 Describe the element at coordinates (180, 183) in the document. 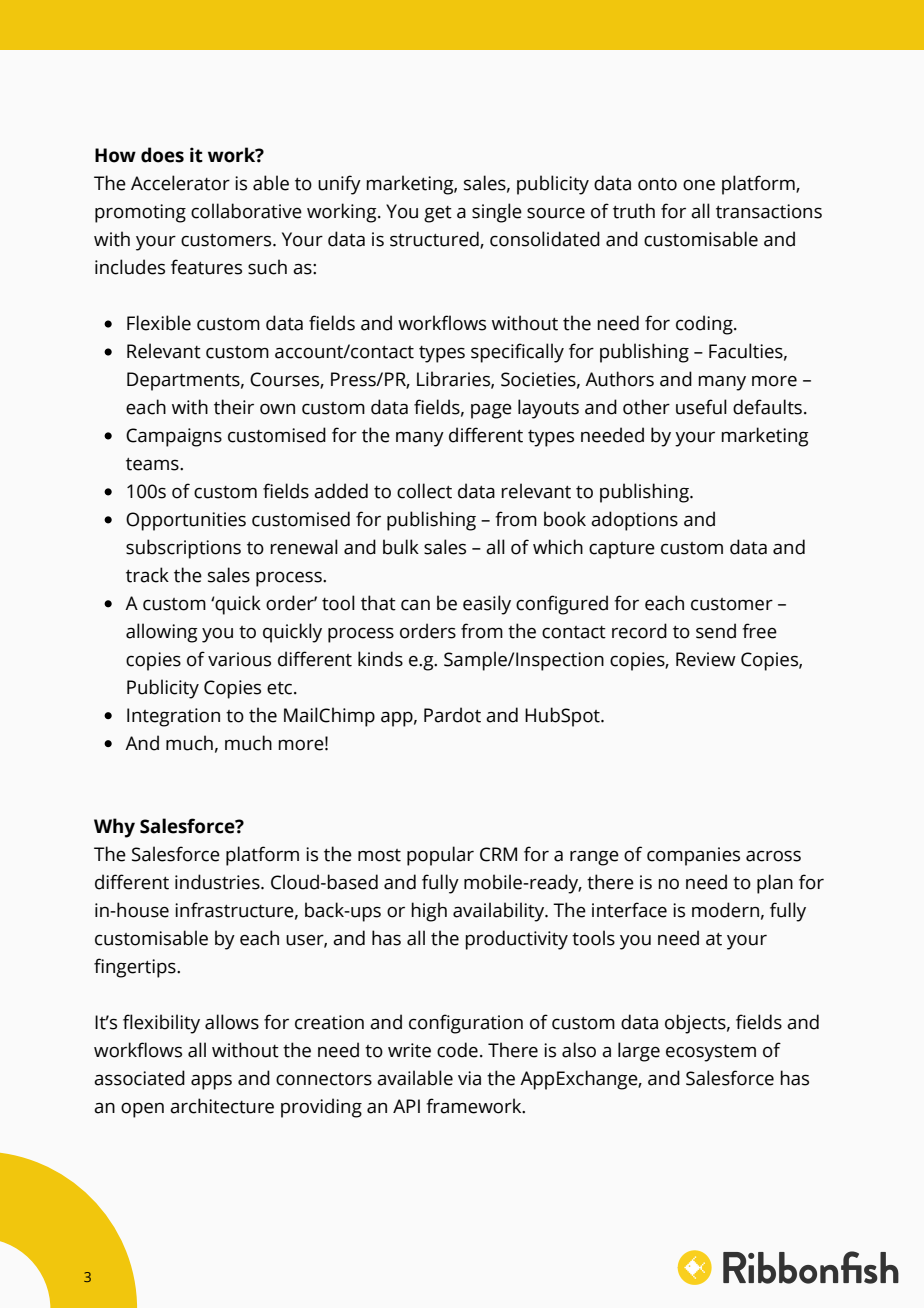

I see `Accelerator` at that location.
